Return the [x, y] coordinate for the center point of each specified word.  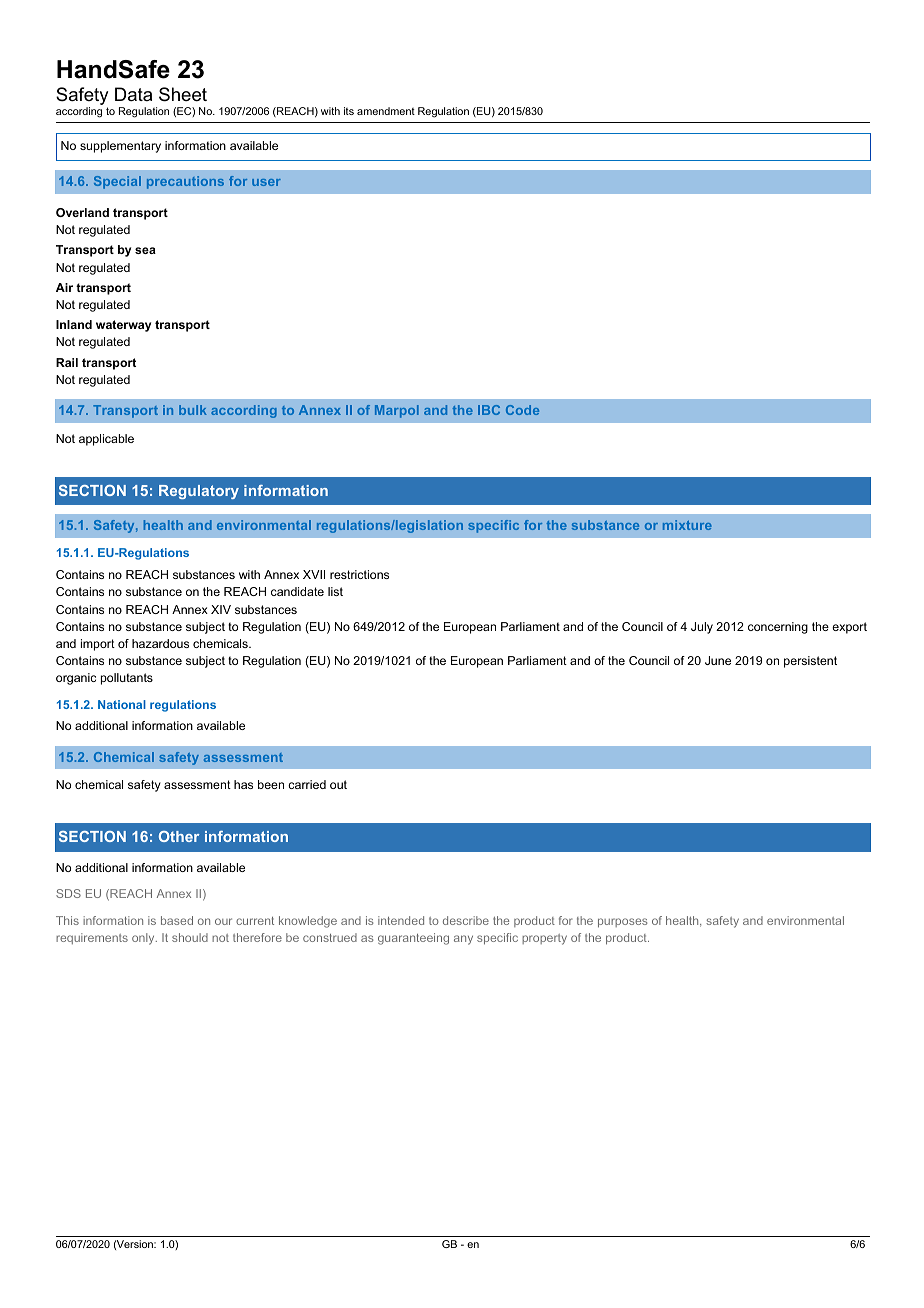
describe [466, 920]
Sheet [183, 94]
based [177, 920]
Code [522, 410]
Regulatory [199, 492]
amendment [386, 111]
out [338, 784]
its [349, 111]
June [718, 660]
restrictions [359, 574]
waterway [123, 326]
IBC [489, 410]
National [122, 704]
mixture [687, 525]
